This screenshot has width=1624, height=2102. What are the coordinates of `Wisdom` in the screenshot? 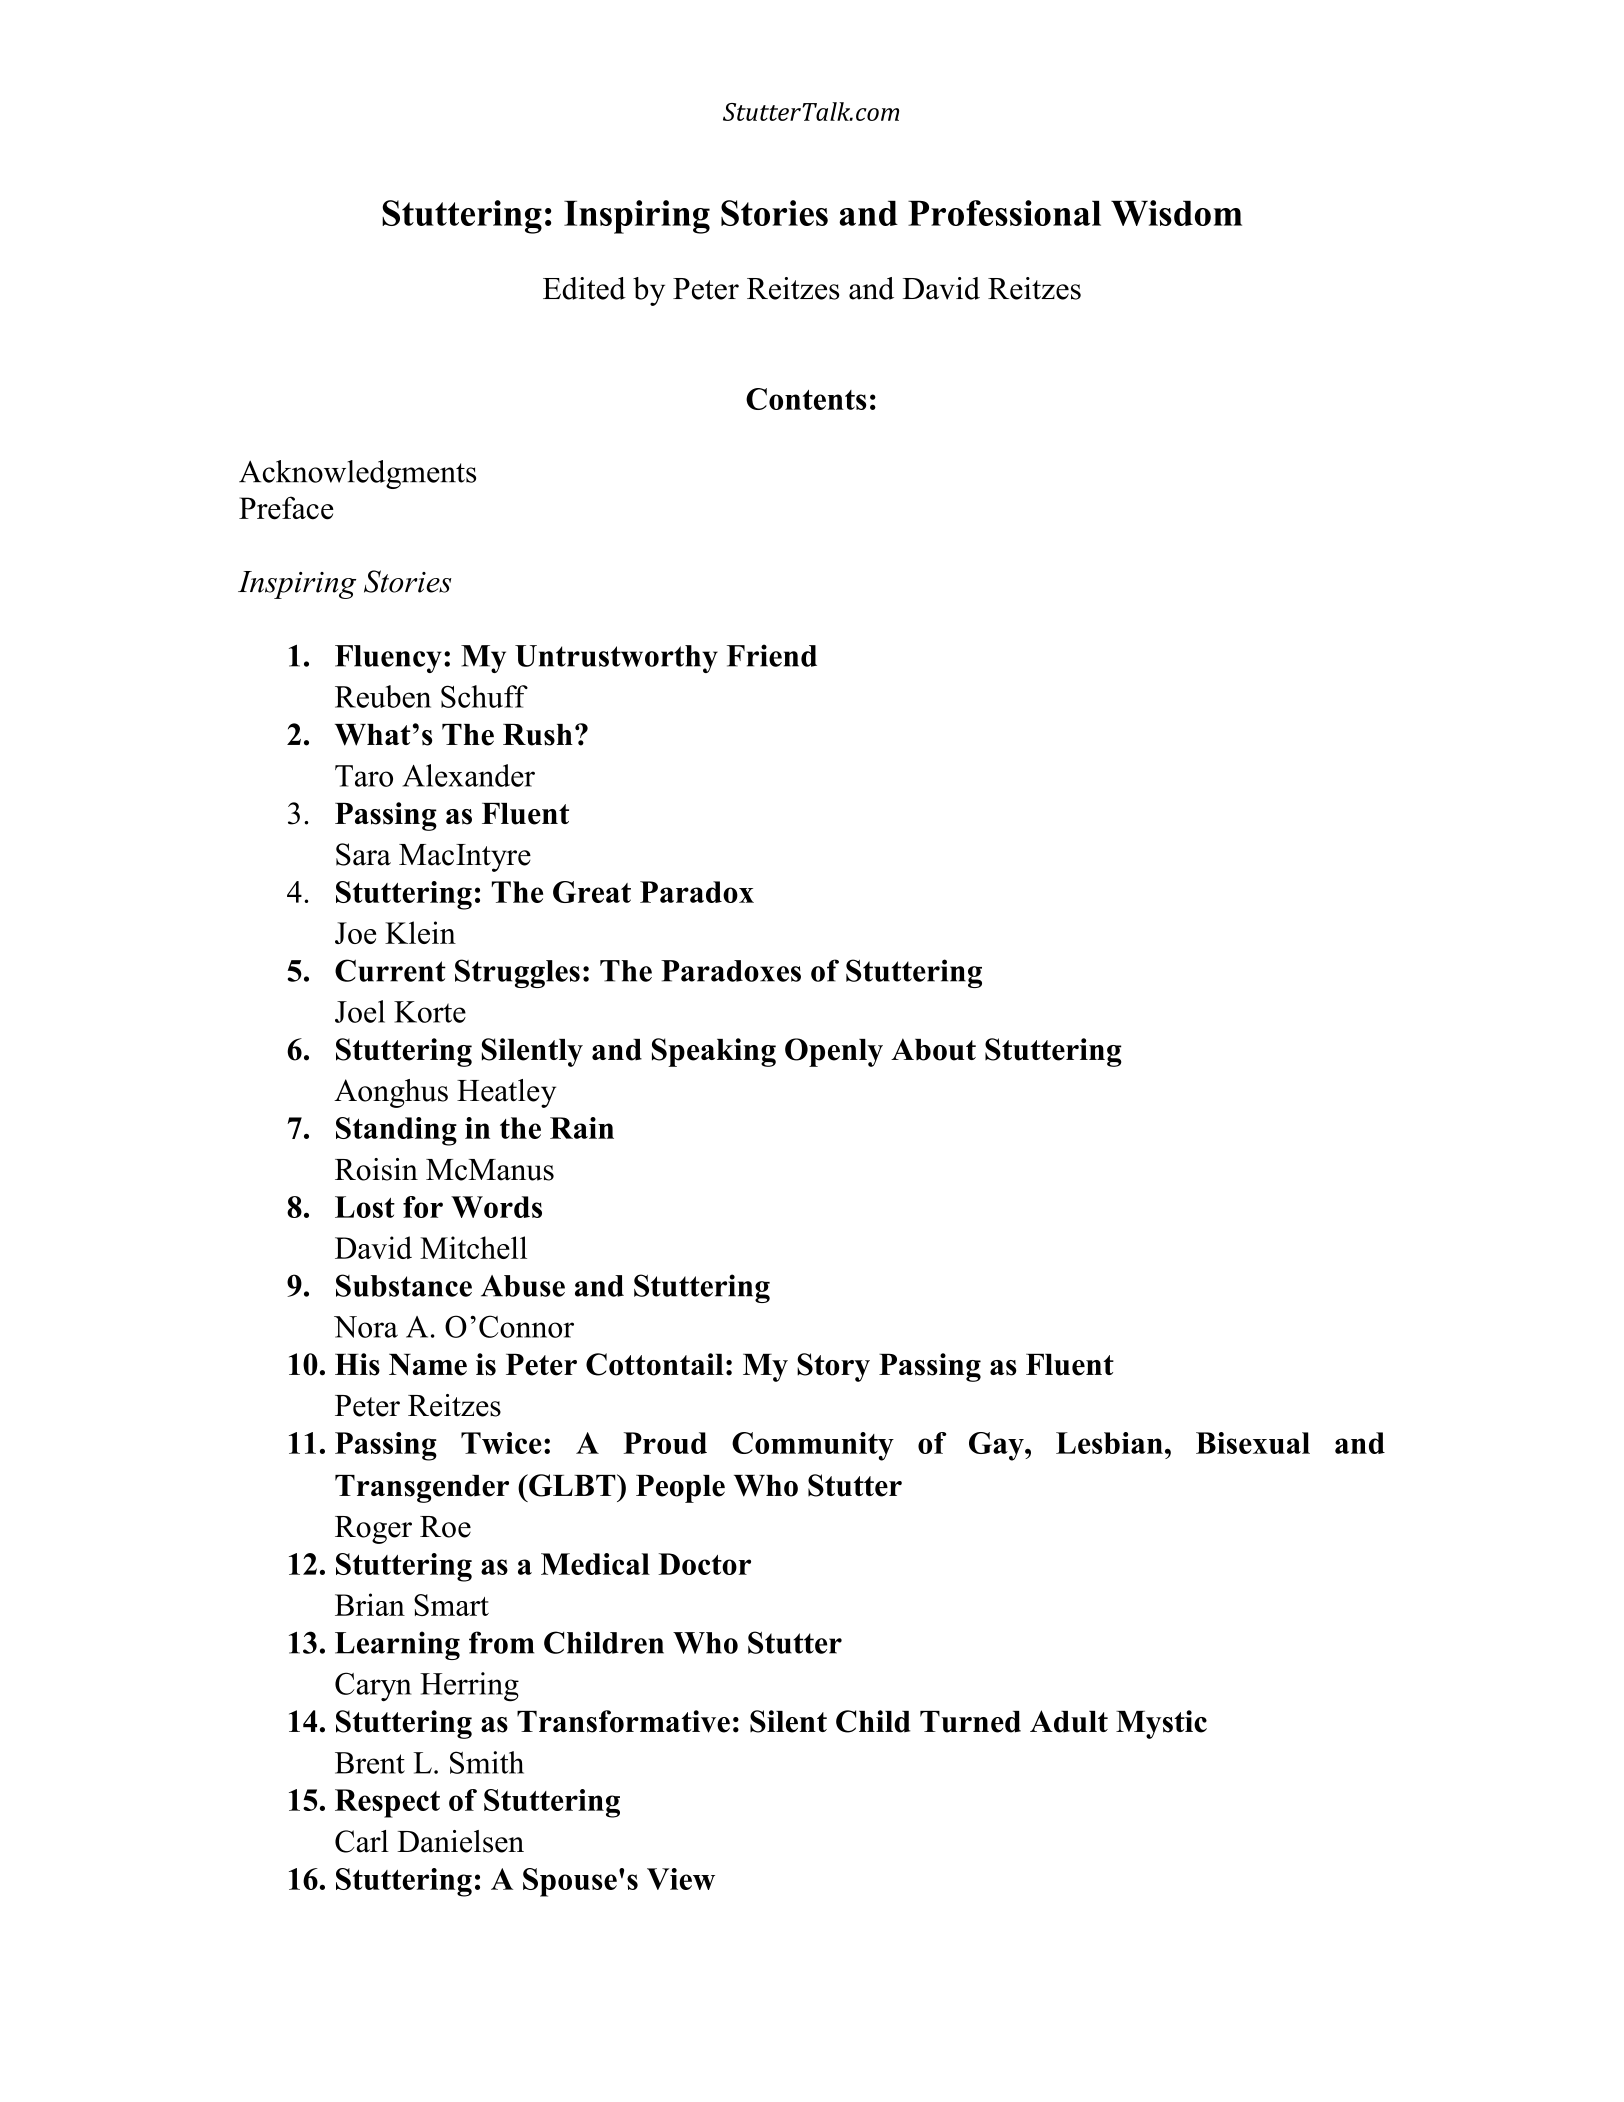 It's located at (1176, 213).
